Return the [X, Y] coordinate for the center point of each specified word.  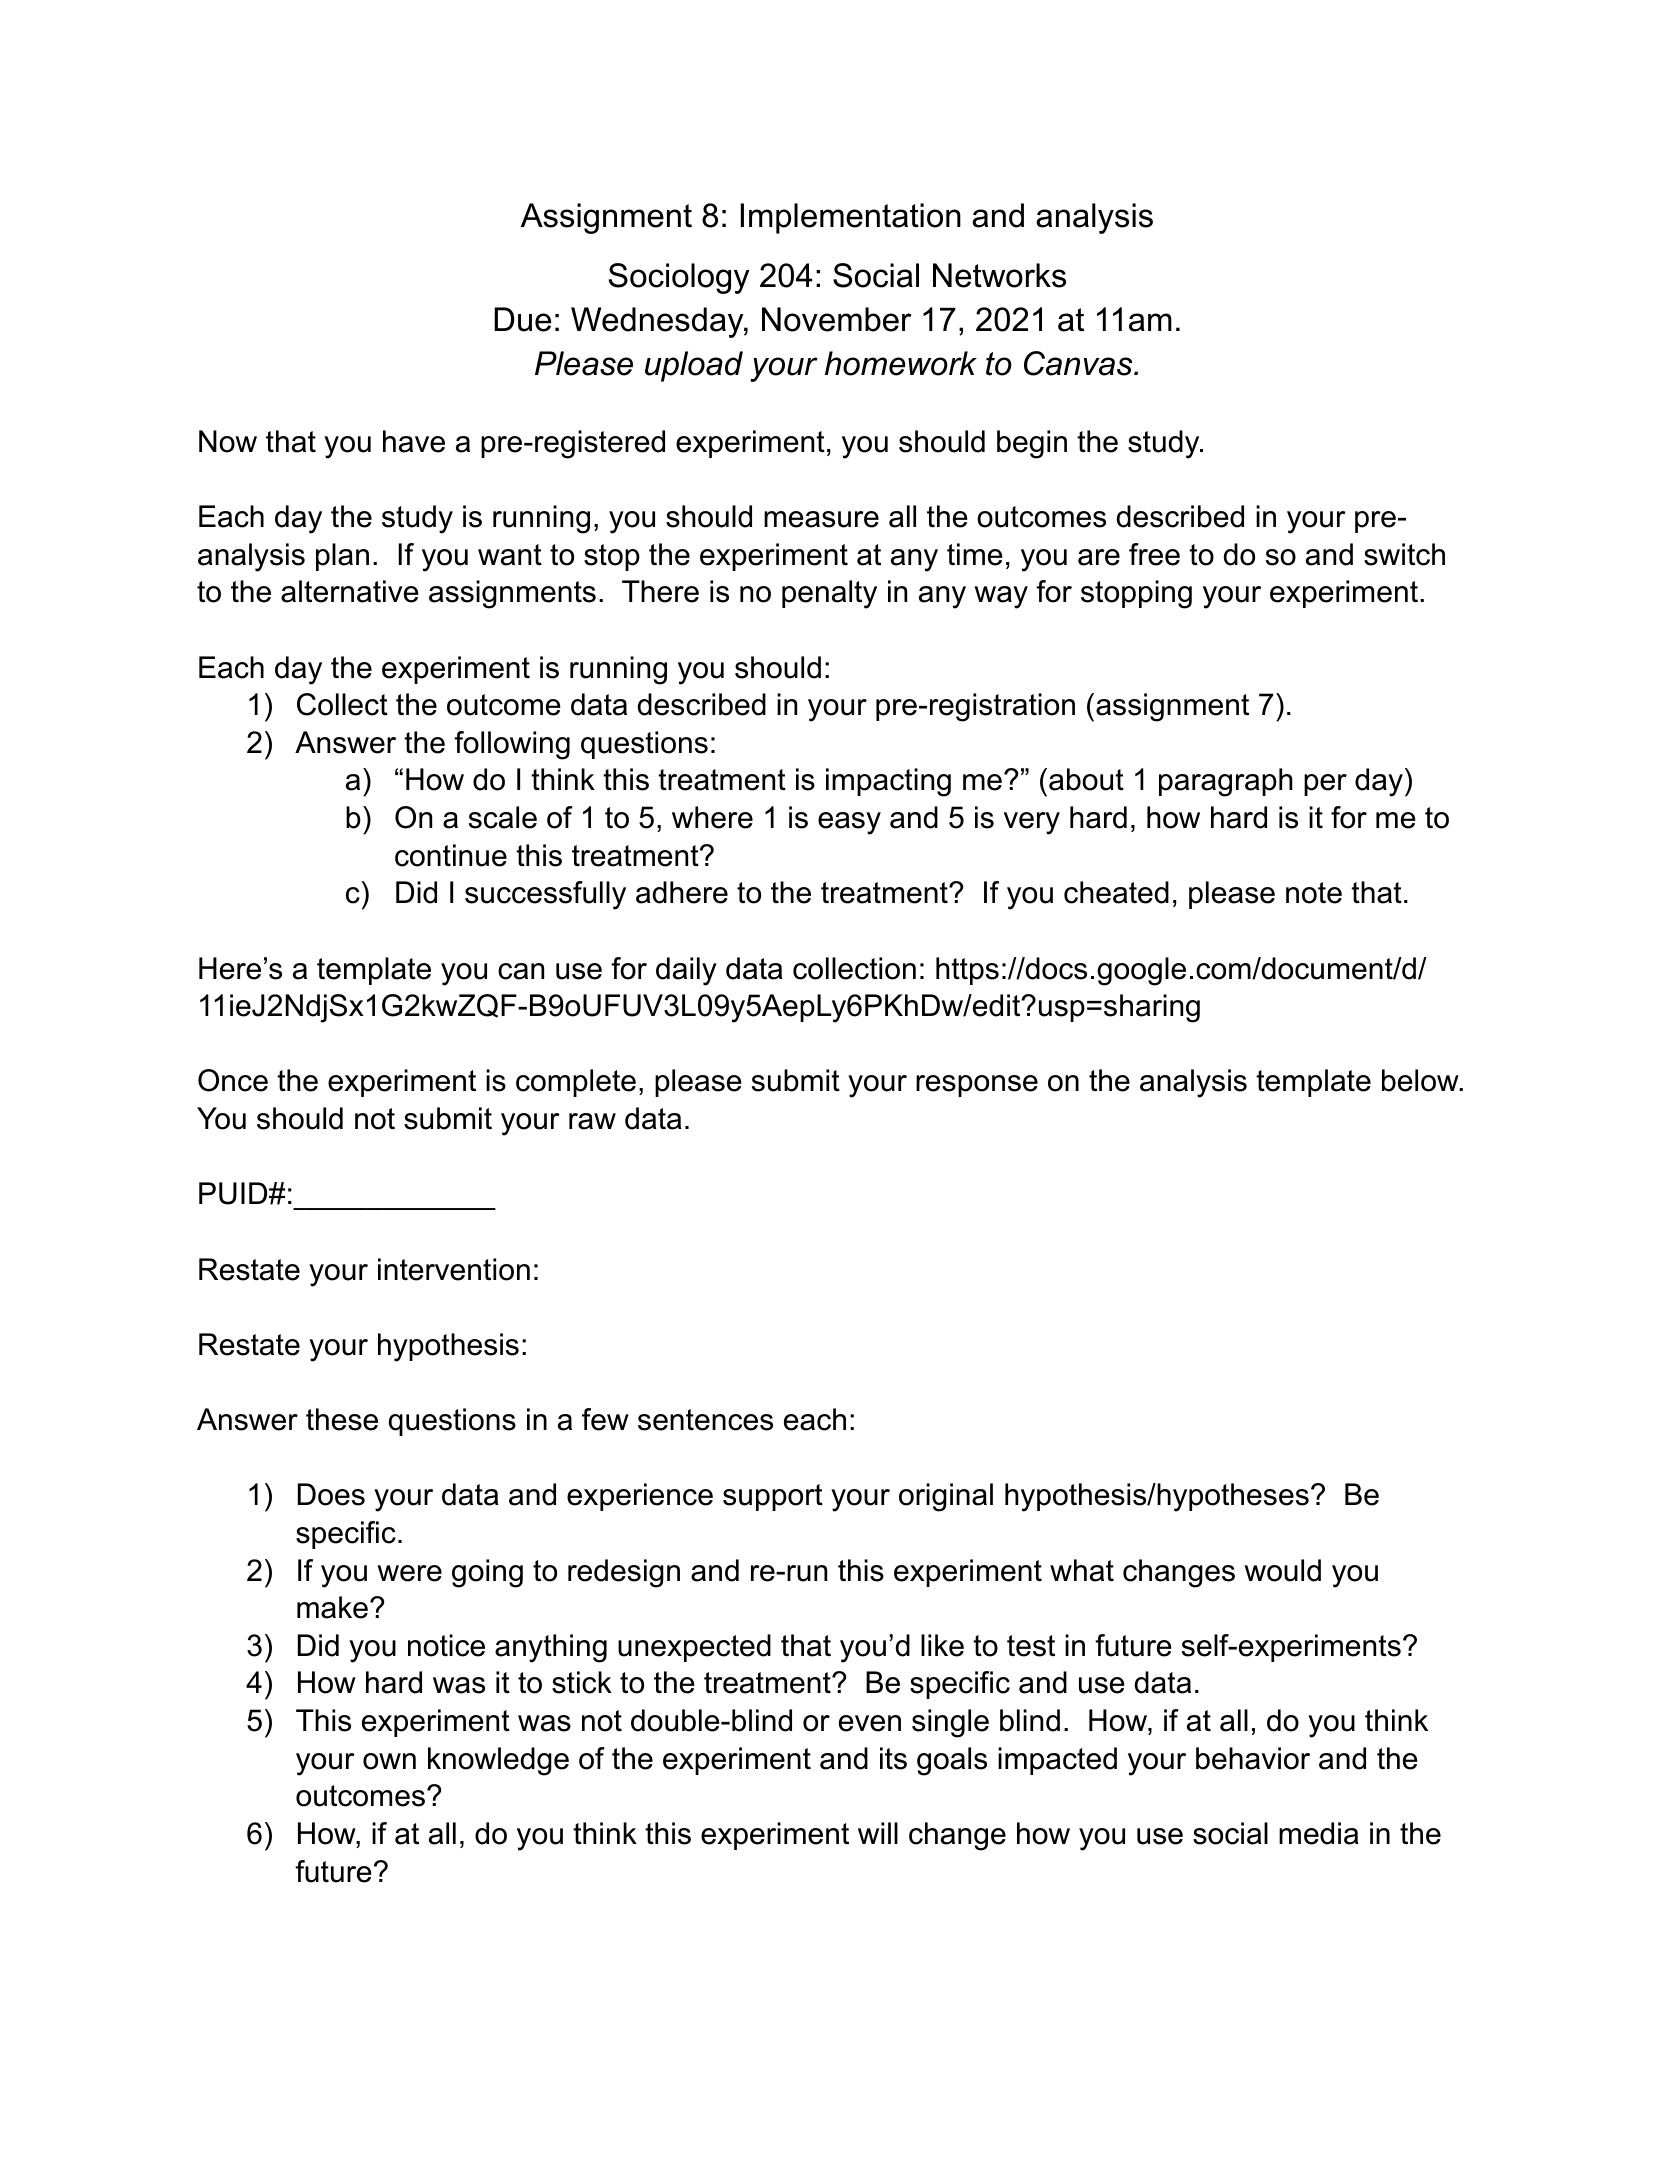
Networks [999, 275]
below [1421, 1080]
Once [233, 1080]
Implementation [851, 218]
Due [522, 319]
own [389, 1761]
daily [686, 971]
